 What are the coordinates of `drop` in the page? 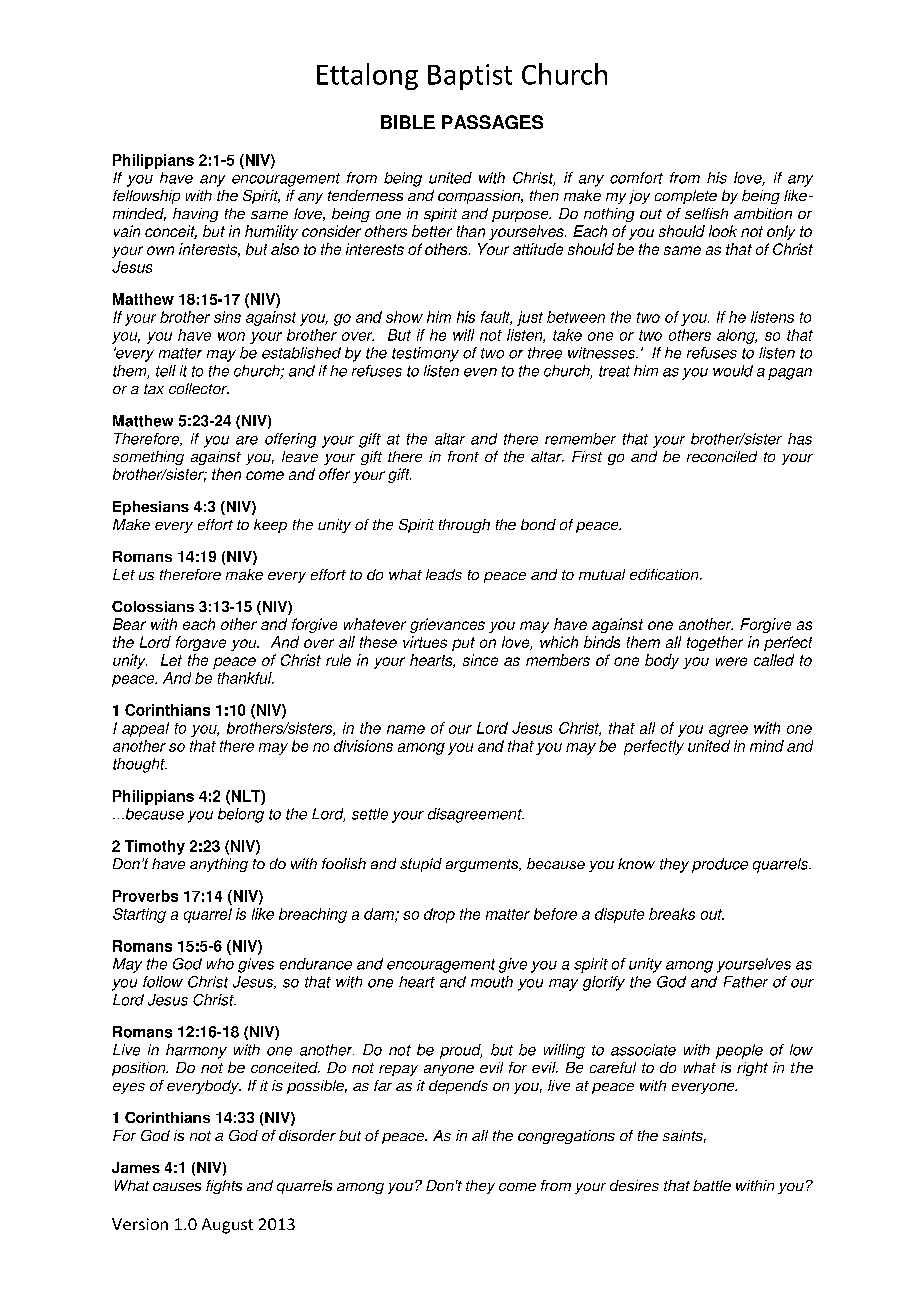 It's located at (439, 915).
